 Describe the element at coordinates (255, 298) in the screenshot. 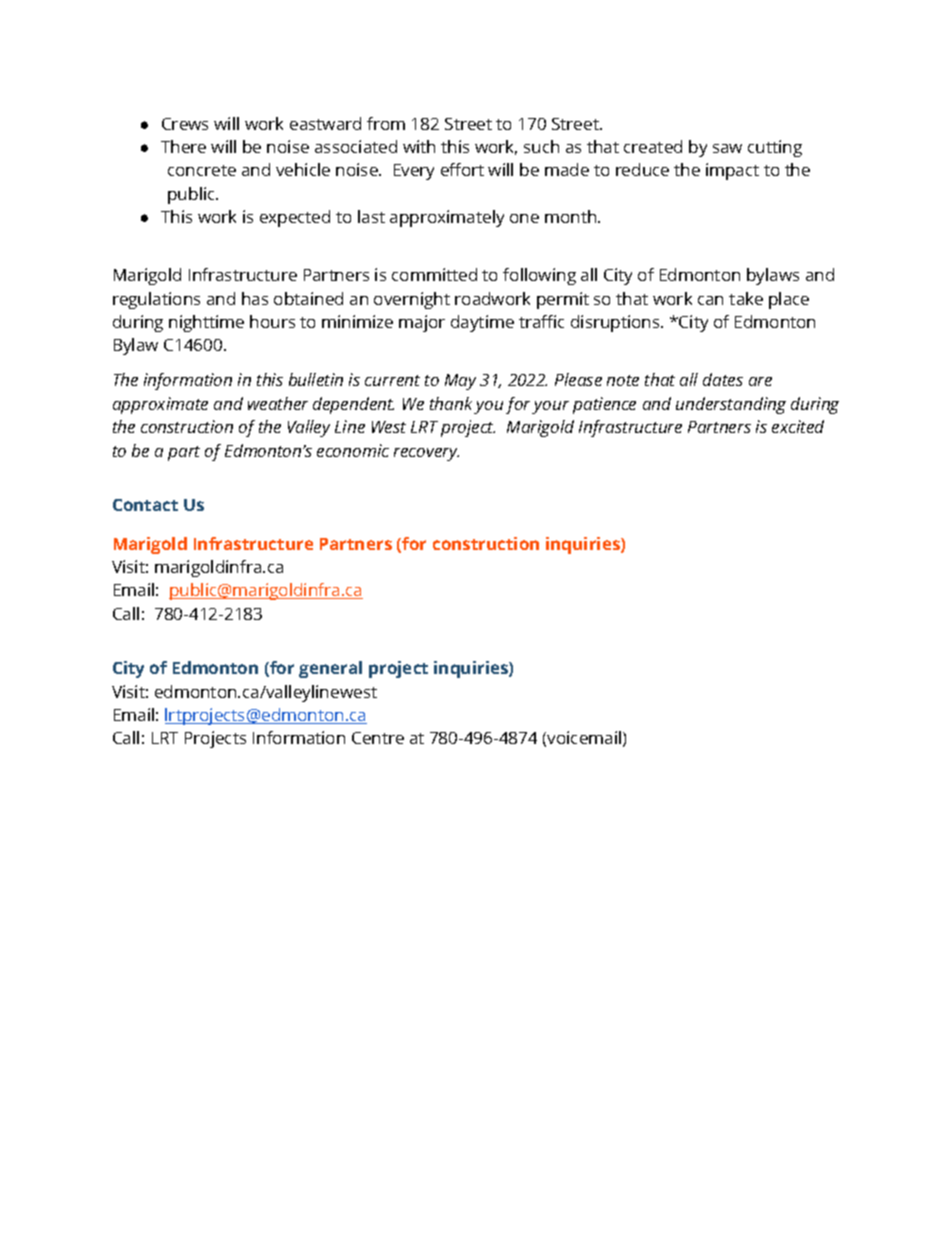

I see `has` at that location.
